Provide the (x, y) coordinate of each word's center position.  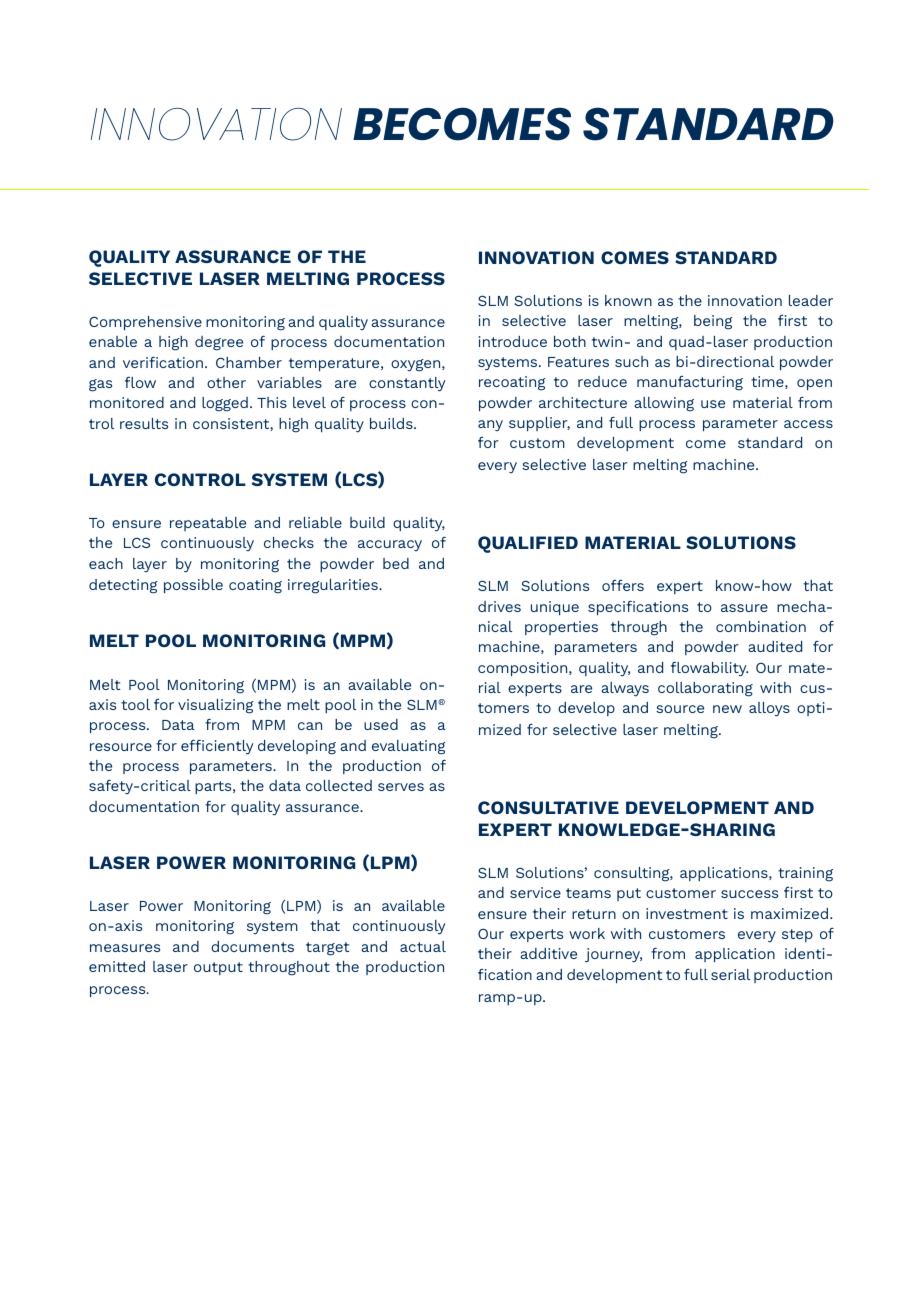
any (490, 425)
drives (499, 606)
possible (193, 586)
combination (761, 626)
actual (423, 946)
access (808, 424)
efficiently (217, 747)
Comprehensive (145, 323)
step (797, 935)
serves (401, 787)
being (713, 322)
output (218, 968)
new (727, 709)
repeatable (208, 524)
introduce (513, 341)
